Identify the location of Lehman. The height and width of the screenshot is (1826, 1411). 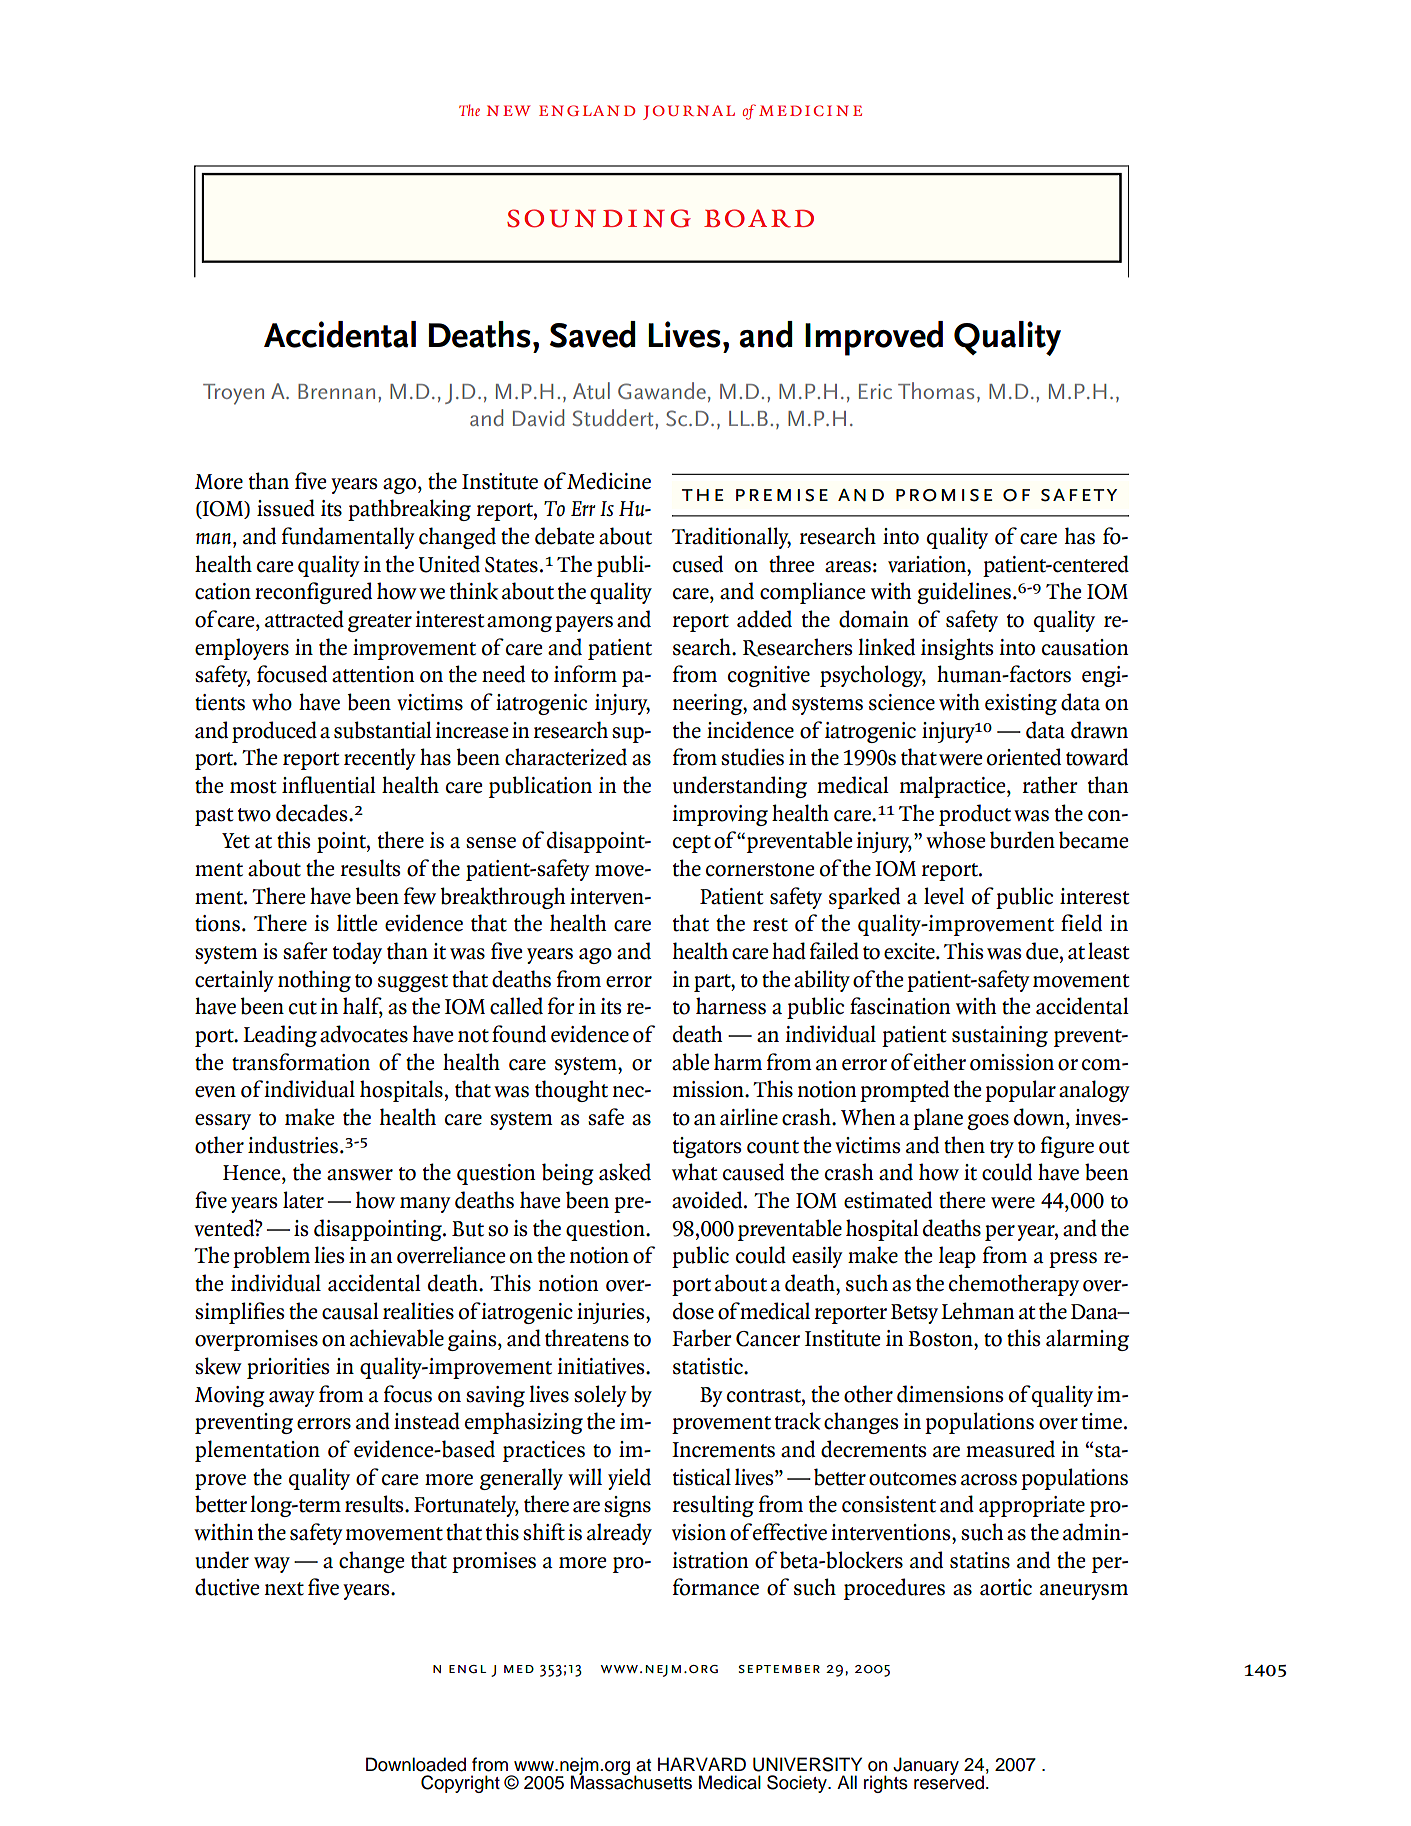
(978, 1311).
